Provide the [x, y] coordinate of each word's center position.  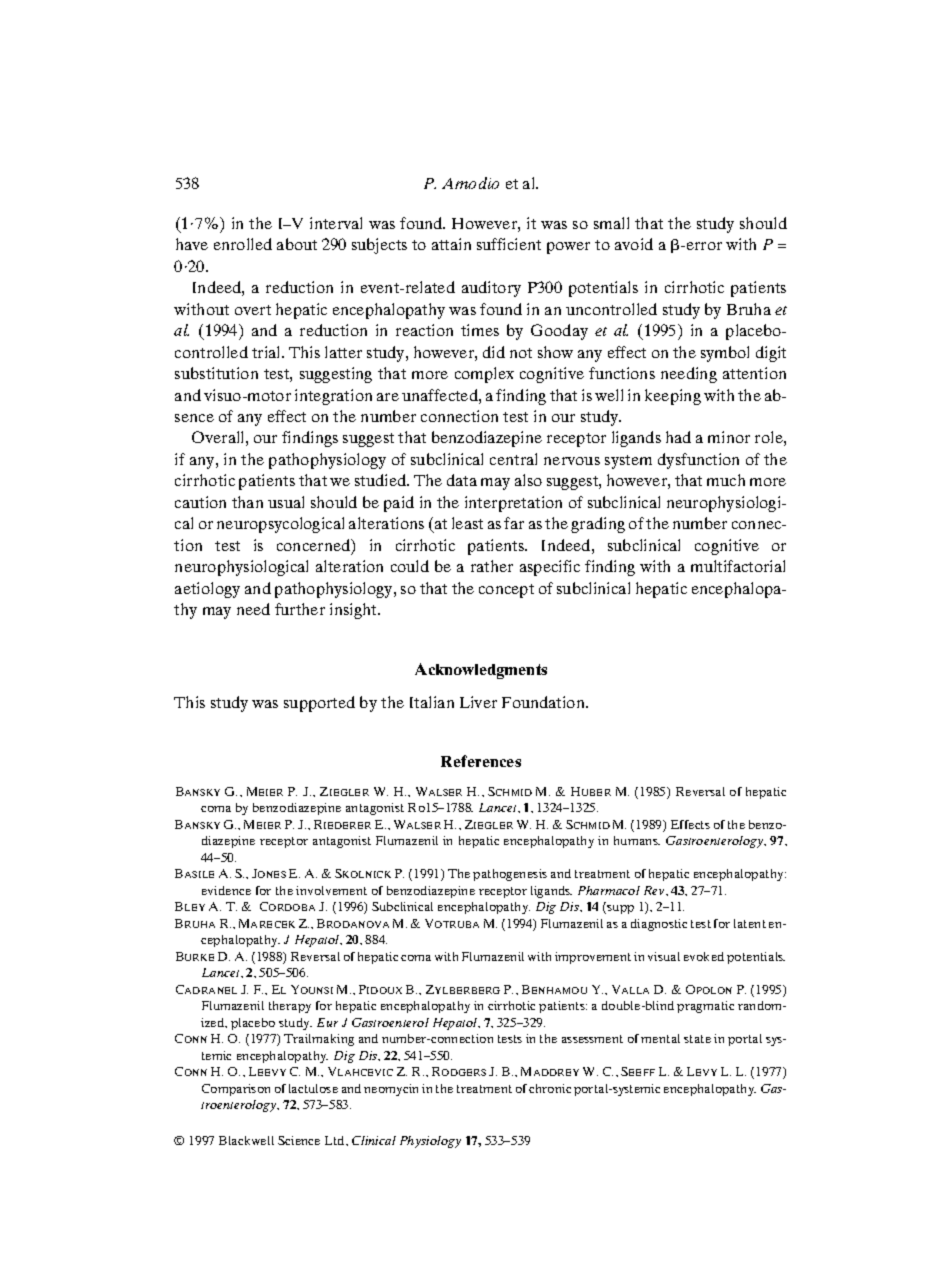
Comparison [236, 1090]
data [462, 480]
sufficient [509, 244]
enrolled [243, 244]
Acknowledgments [481, 671]
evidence [226, 890]
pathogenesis [510, 875]
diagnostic [659, 925]
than [247, 502]
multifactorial [738, 566]
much [726, 480]
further [300, 609]
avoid [634, 244]
